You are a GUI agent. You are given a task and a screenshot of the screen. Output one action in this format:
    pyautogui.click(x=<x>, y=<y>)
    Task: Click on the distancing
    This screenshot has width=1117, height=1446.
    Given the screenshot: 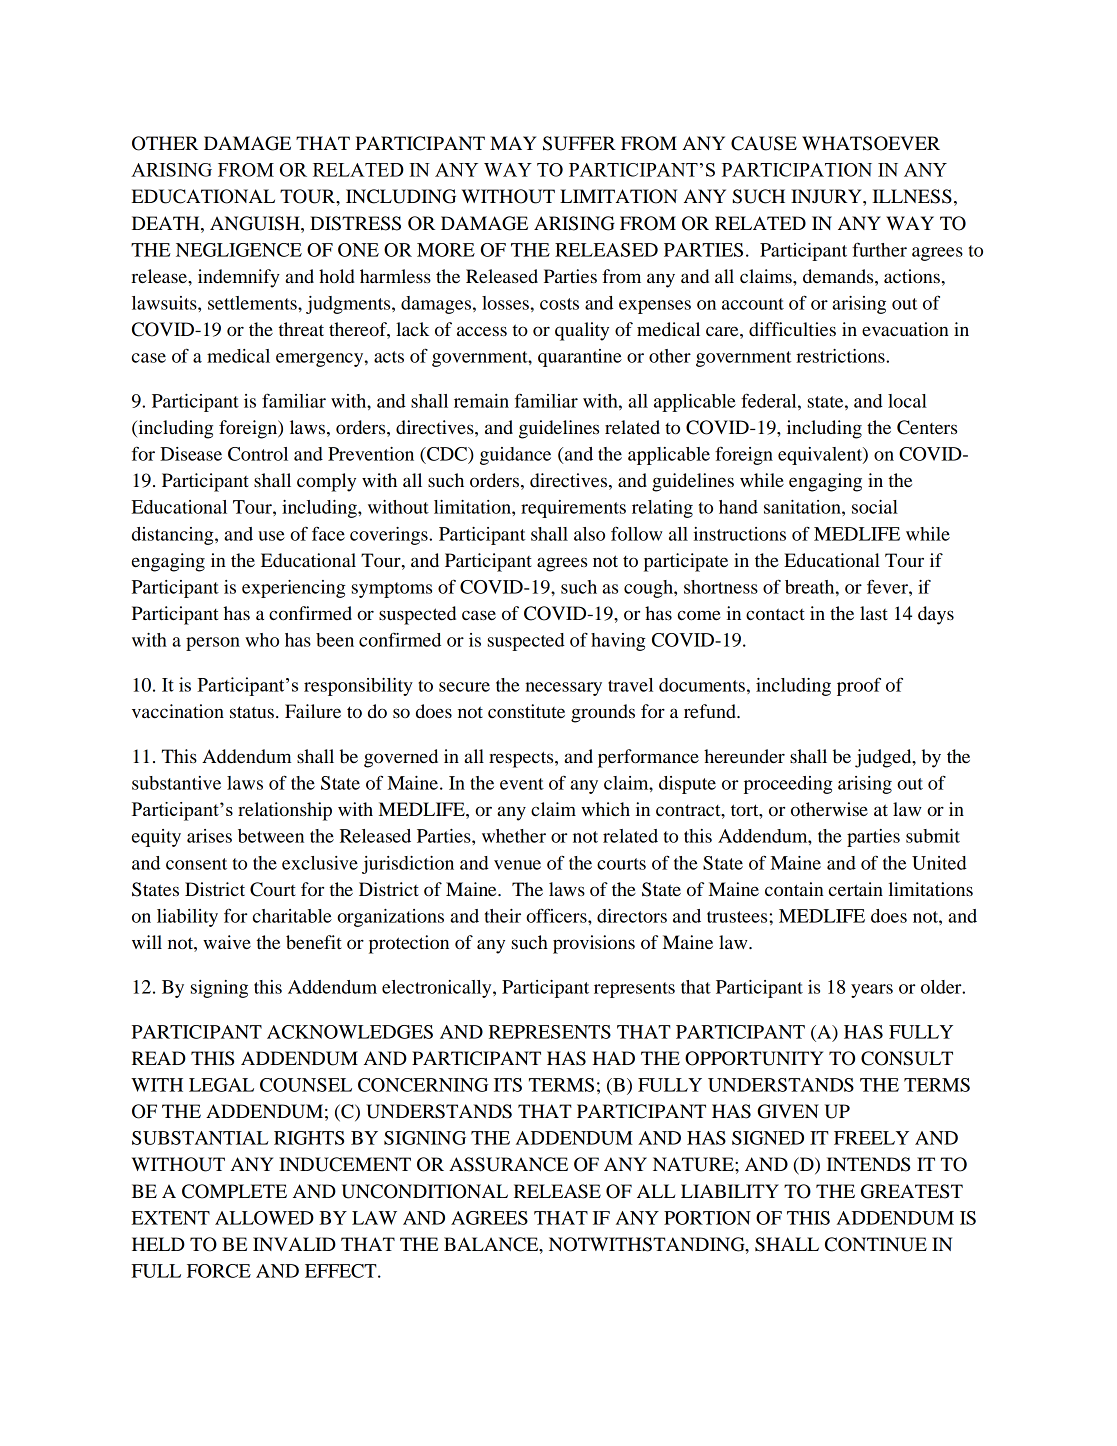 What is the action you would take?
    pyautogui.click(x=174, y=536)
